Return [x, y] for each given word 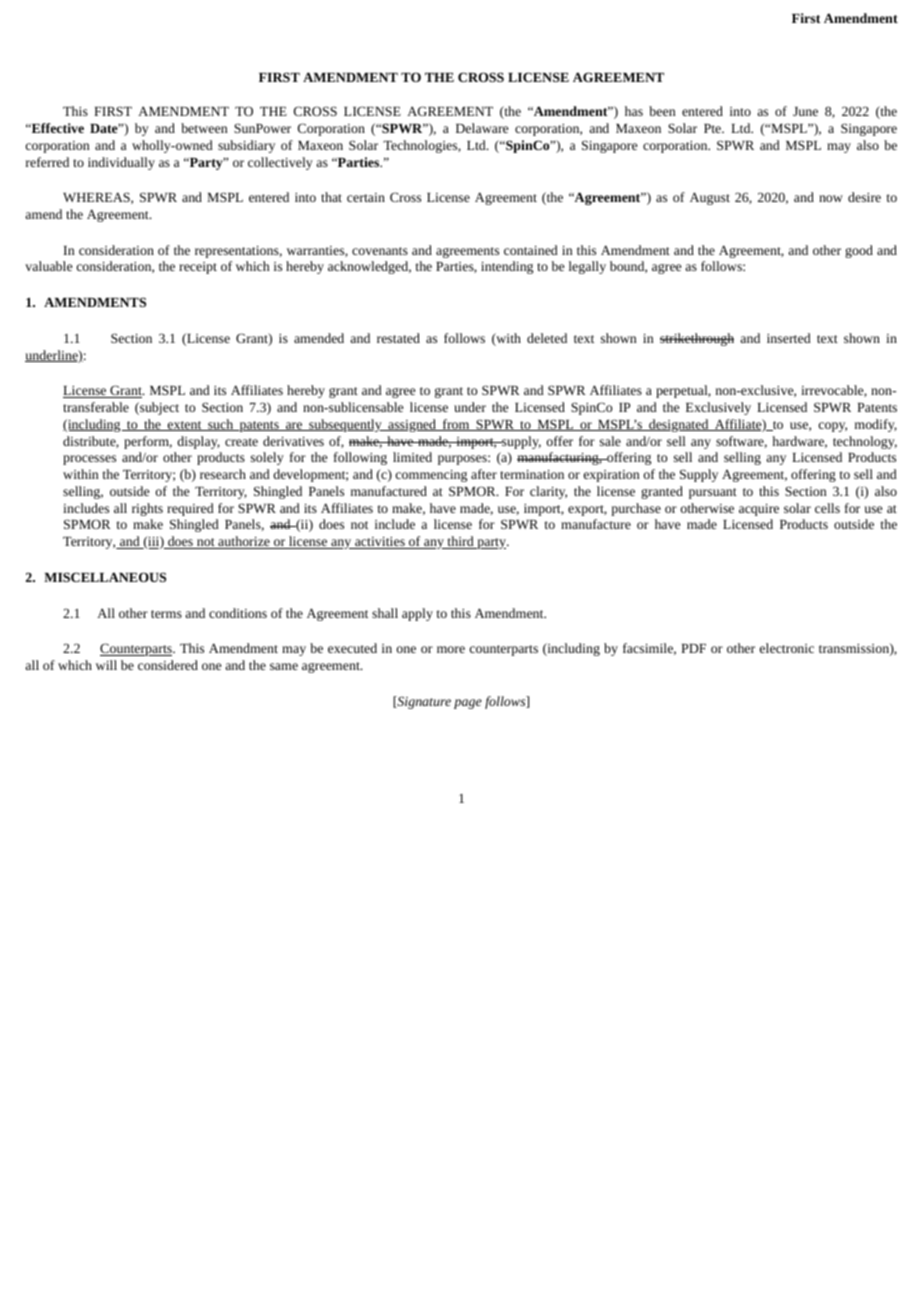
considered [168, 665]
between [204, 128]
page [468, 704]
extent [184, 426]
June [805, 111]
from [456, 425]
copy [833, 427]
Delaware [482, 128]
